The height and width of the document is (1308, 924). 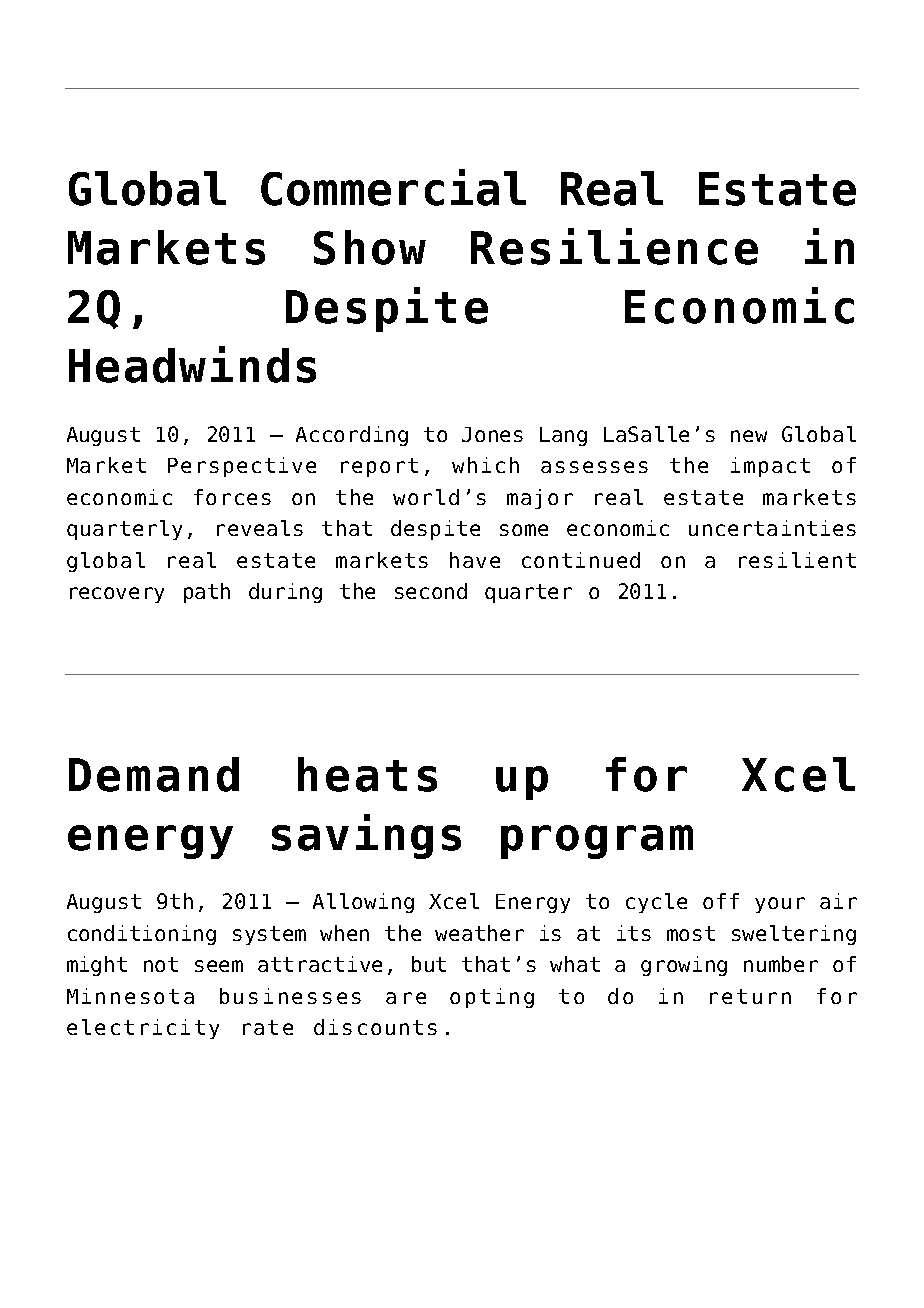 What do you see at coordinates (750, 996) in the document?
I see `return` at bounding box center [750, 996].
